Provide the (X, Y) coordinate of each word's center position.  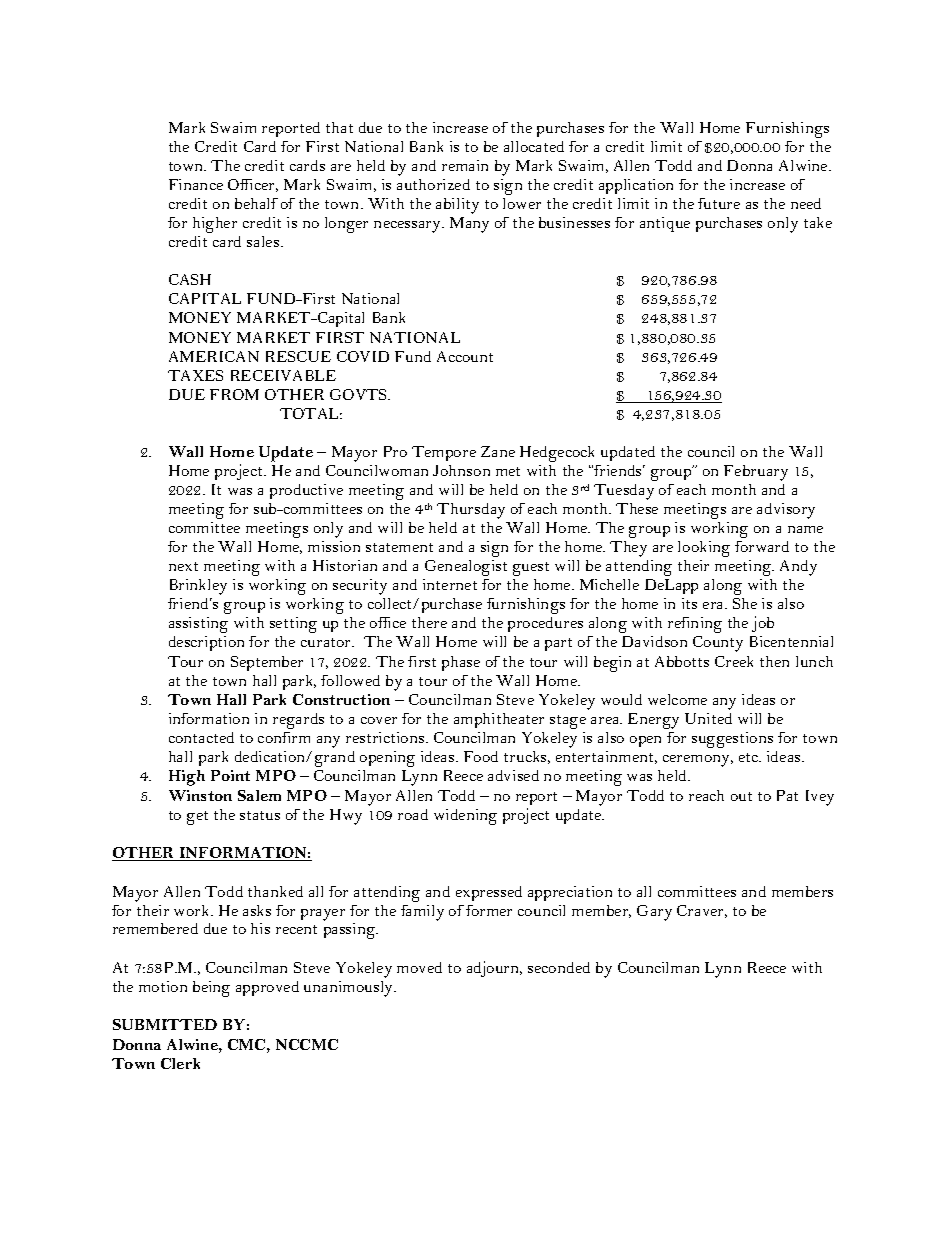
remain (465, 165)
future (719, 203)
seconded (559, 967)
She (745, 603)
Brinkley (198, 587)
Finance (196, 184)
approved (267, 988)
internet (450, 584)
